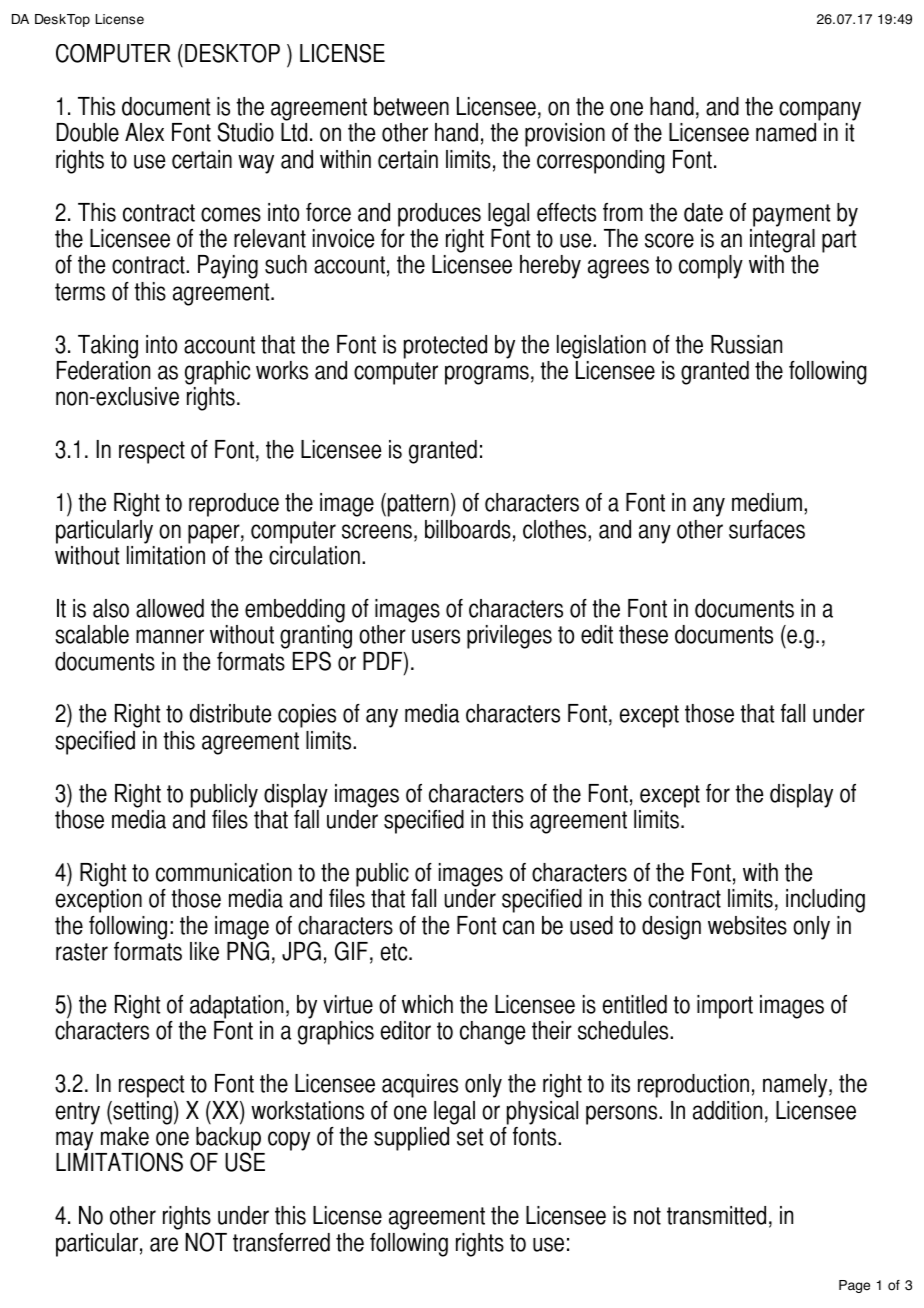  Describe the element at coordinates (518, 927) in the image. I see `can` at that location.
